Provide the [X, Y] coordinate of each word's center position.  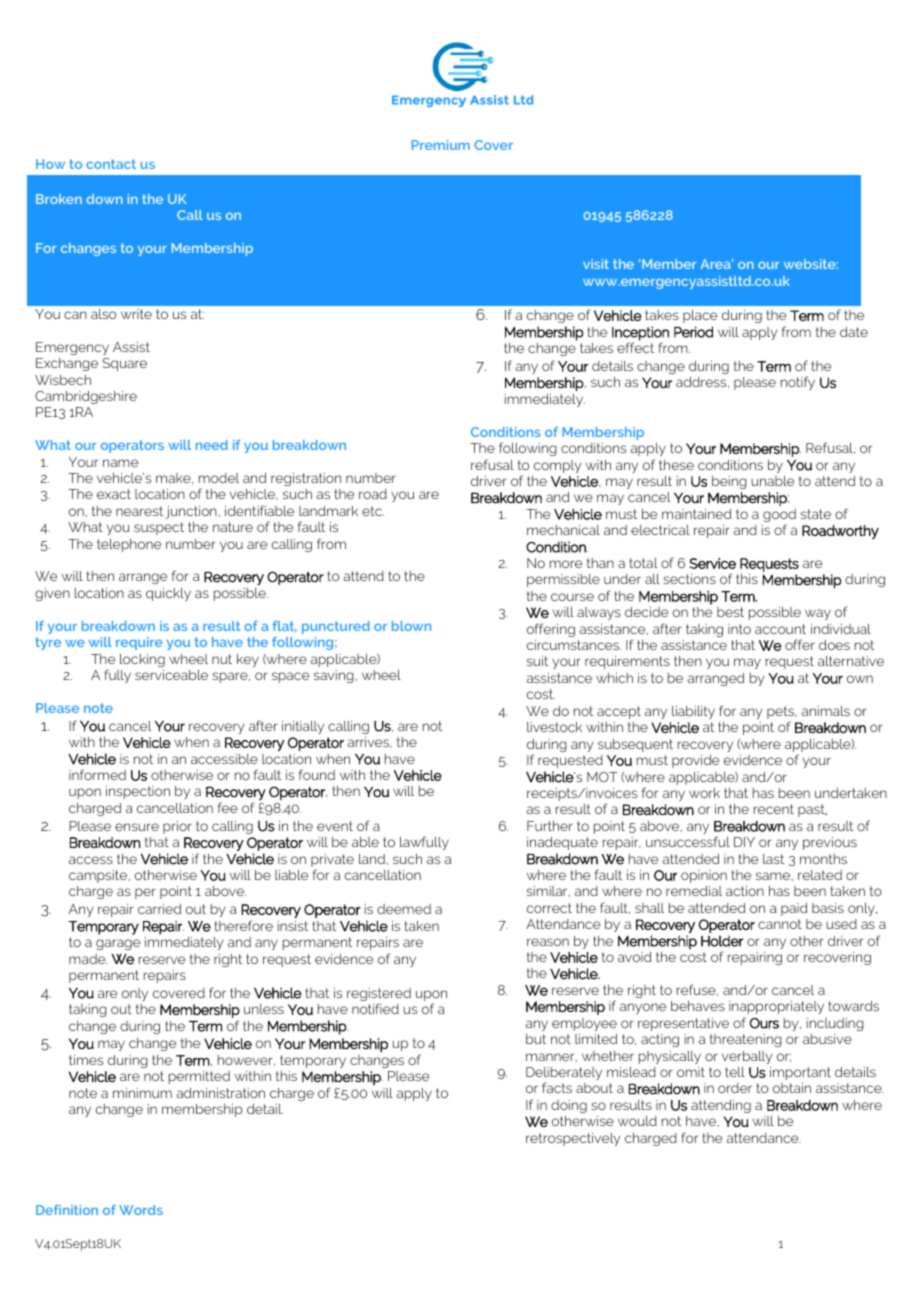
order [735, 1088]
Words [141, 1210]
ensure [137, 827]
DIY [744, 842]
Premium [441, 145]
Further [550, 826]
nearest [139, 511]
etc [373, 511]
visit [596, 264]
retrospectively [573, 1139]
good [779, 517]
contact [111, 164]
